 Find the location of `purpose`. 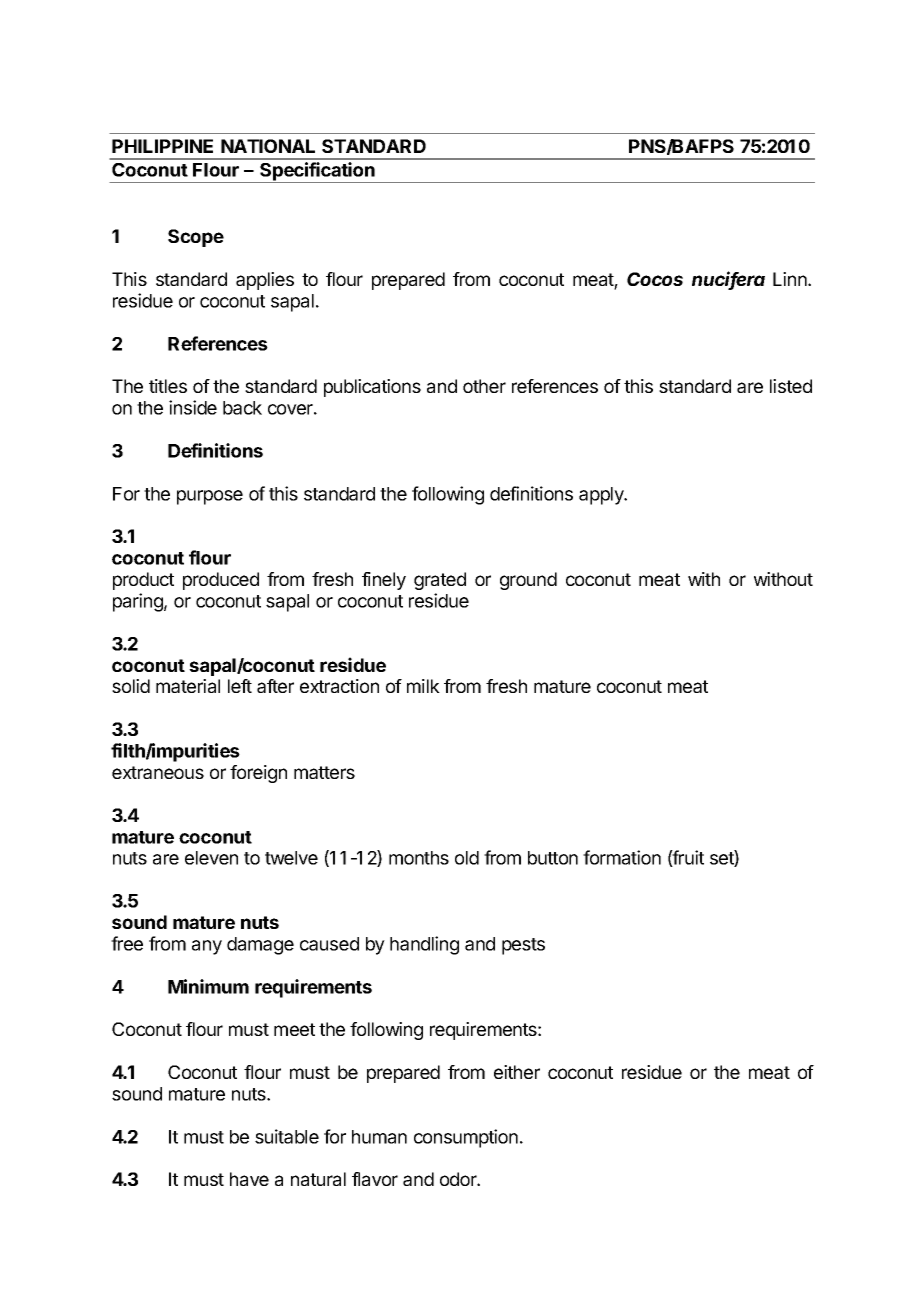

purpose is located at coordinates (210, 497).
